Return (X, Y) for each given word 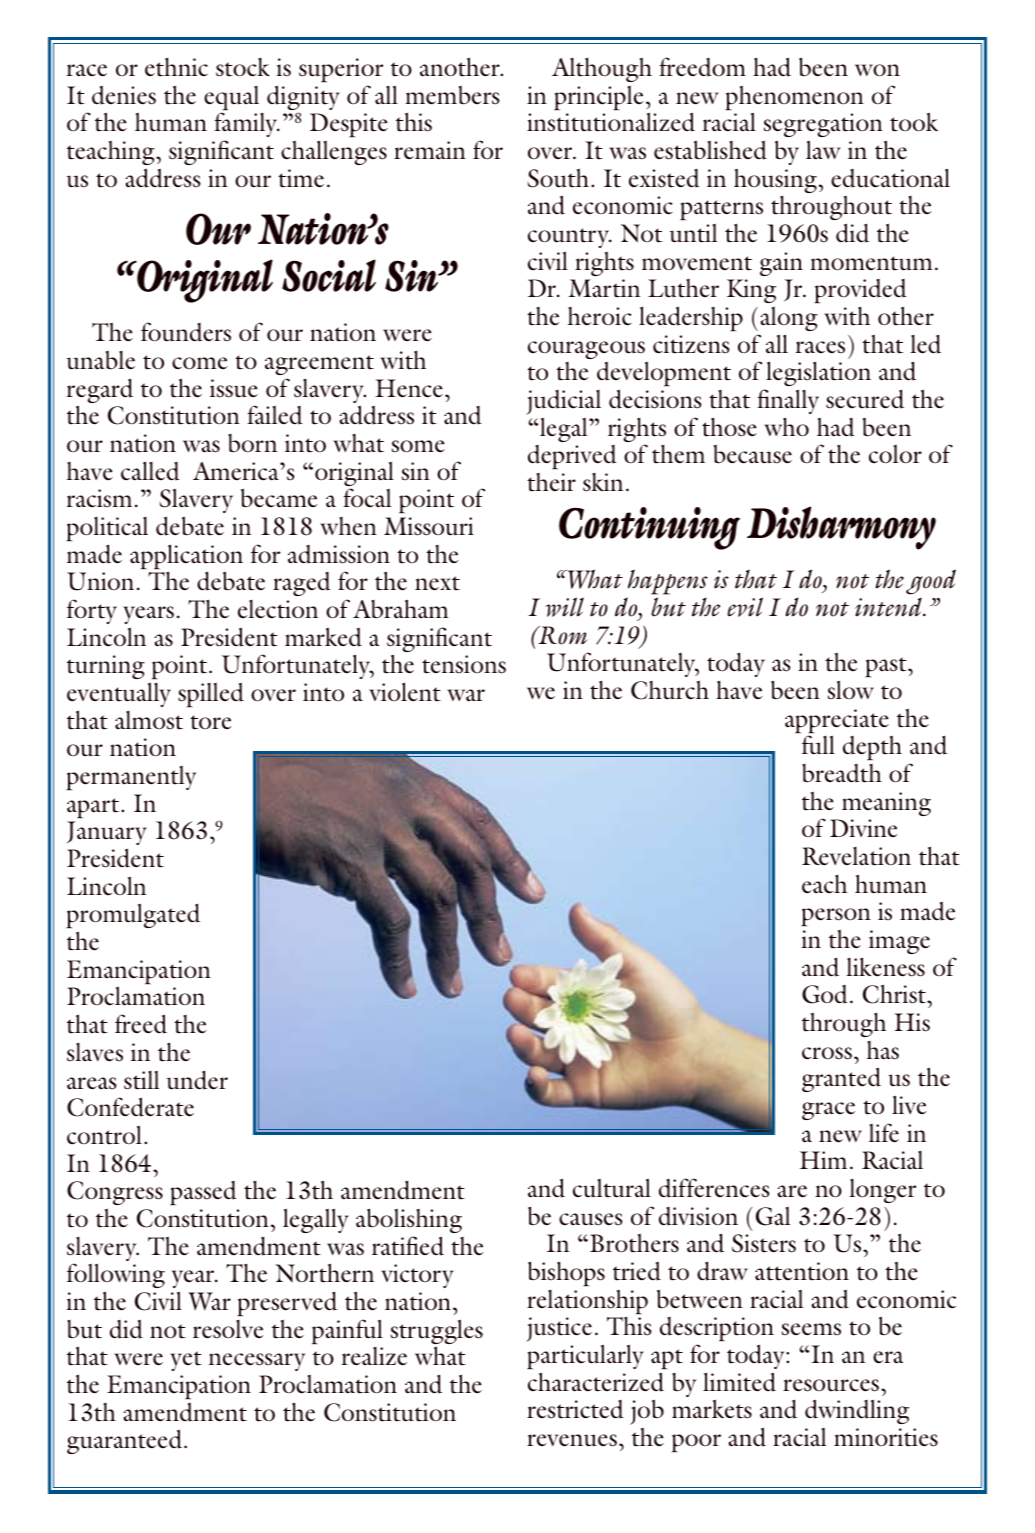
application (186, 558)
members (452, 95)
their (551, 482)
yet (186, 1361)
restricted (575, 1409)
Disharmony (841, 528)
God (825, 994)
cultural (612, 1188)
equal (231, 99)
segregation (823, 125)
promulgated (133, 917)
